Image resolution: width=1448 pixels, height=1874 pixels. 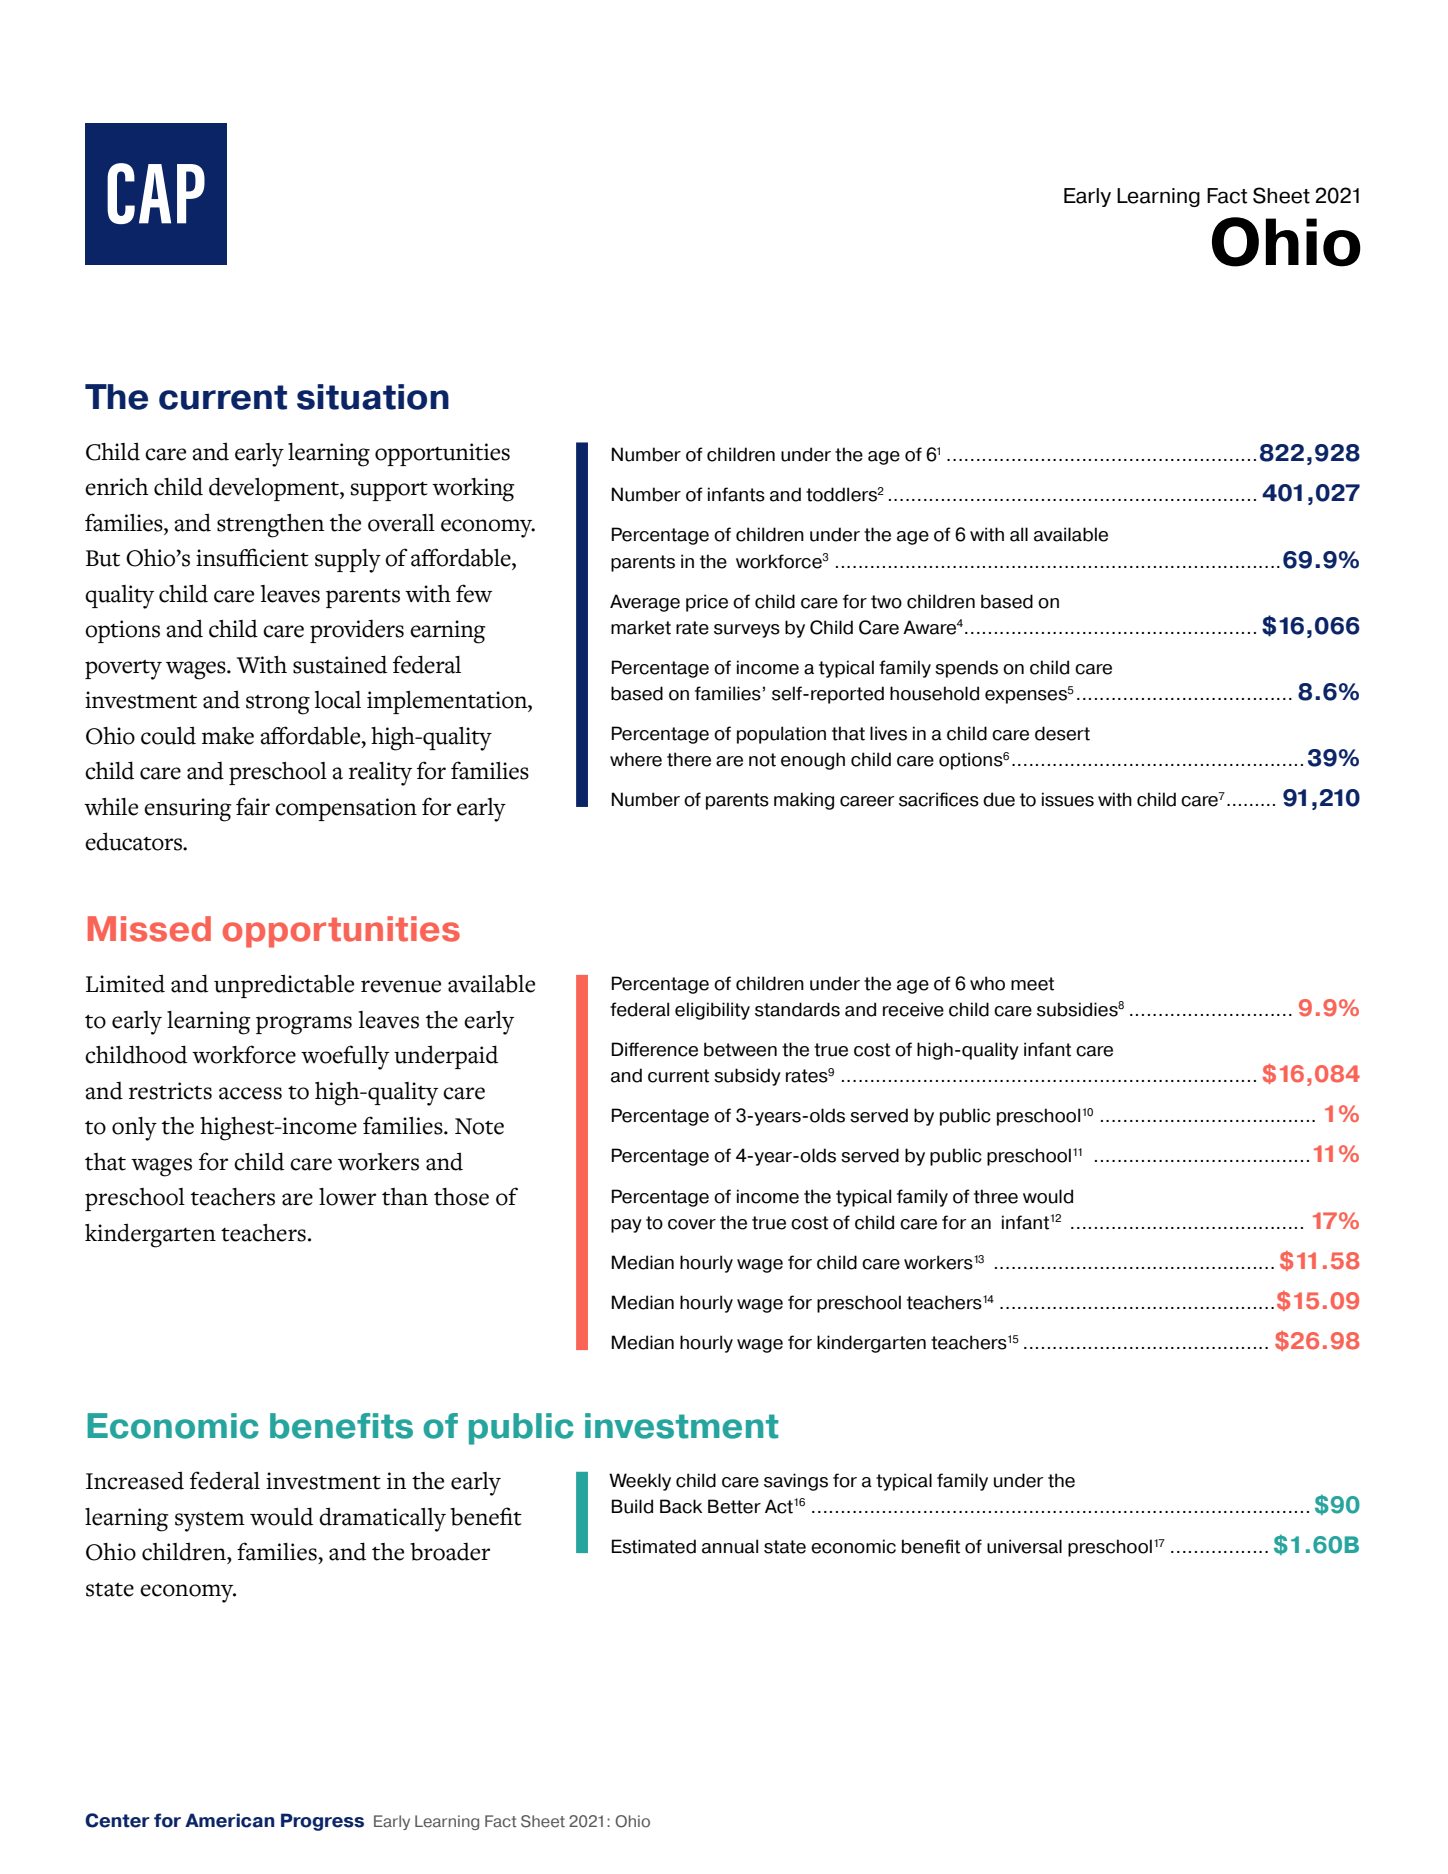 I want to click on sacrifices, so click(x=939, y=799).
